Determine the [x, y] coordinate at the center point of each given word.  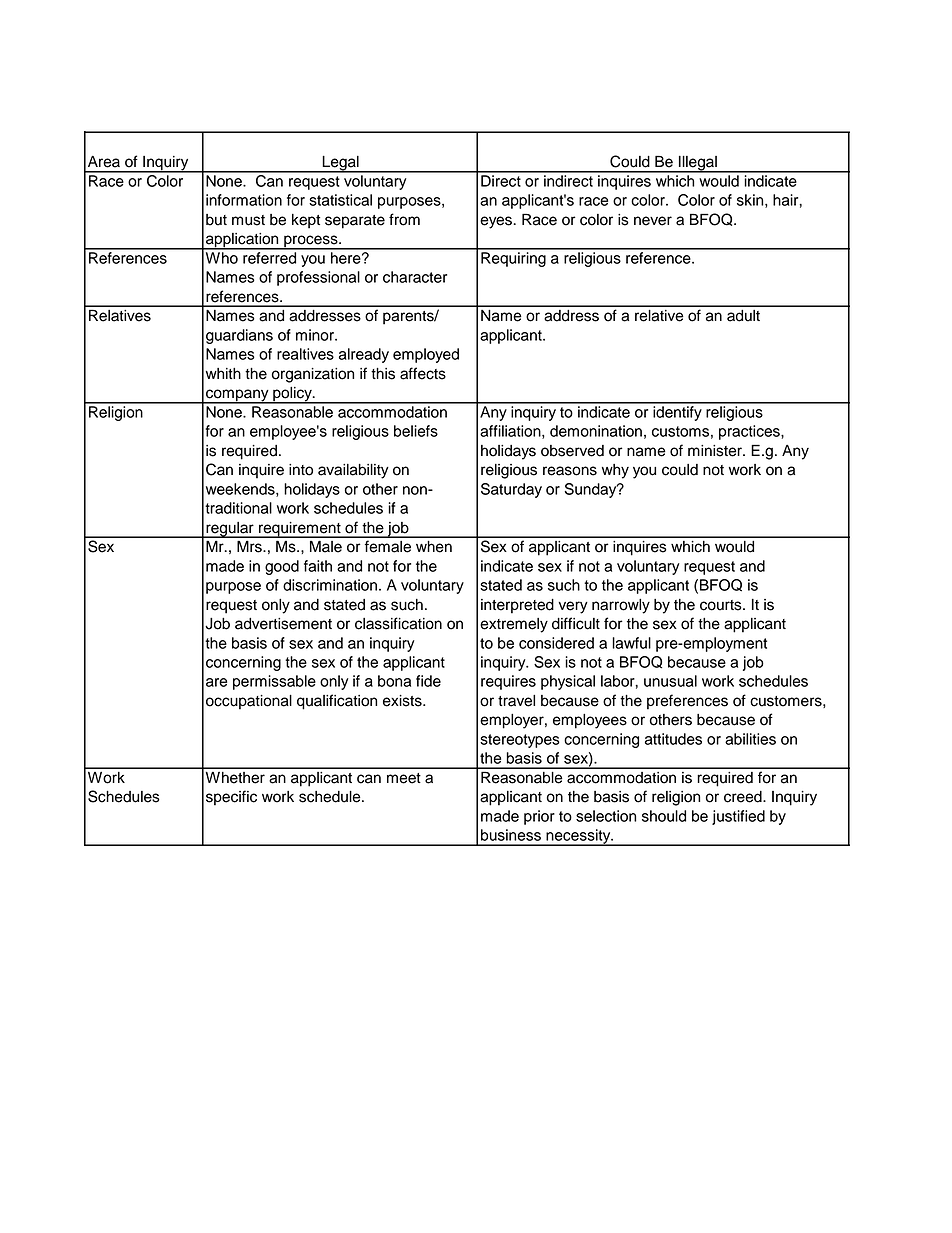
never [653, 221]
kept [306, 221]
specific [231, 798]
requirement [300, 530]
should [664, 816]
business [511, 835]
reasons [570, 471]
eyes [497, 222]
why [615, 471]
